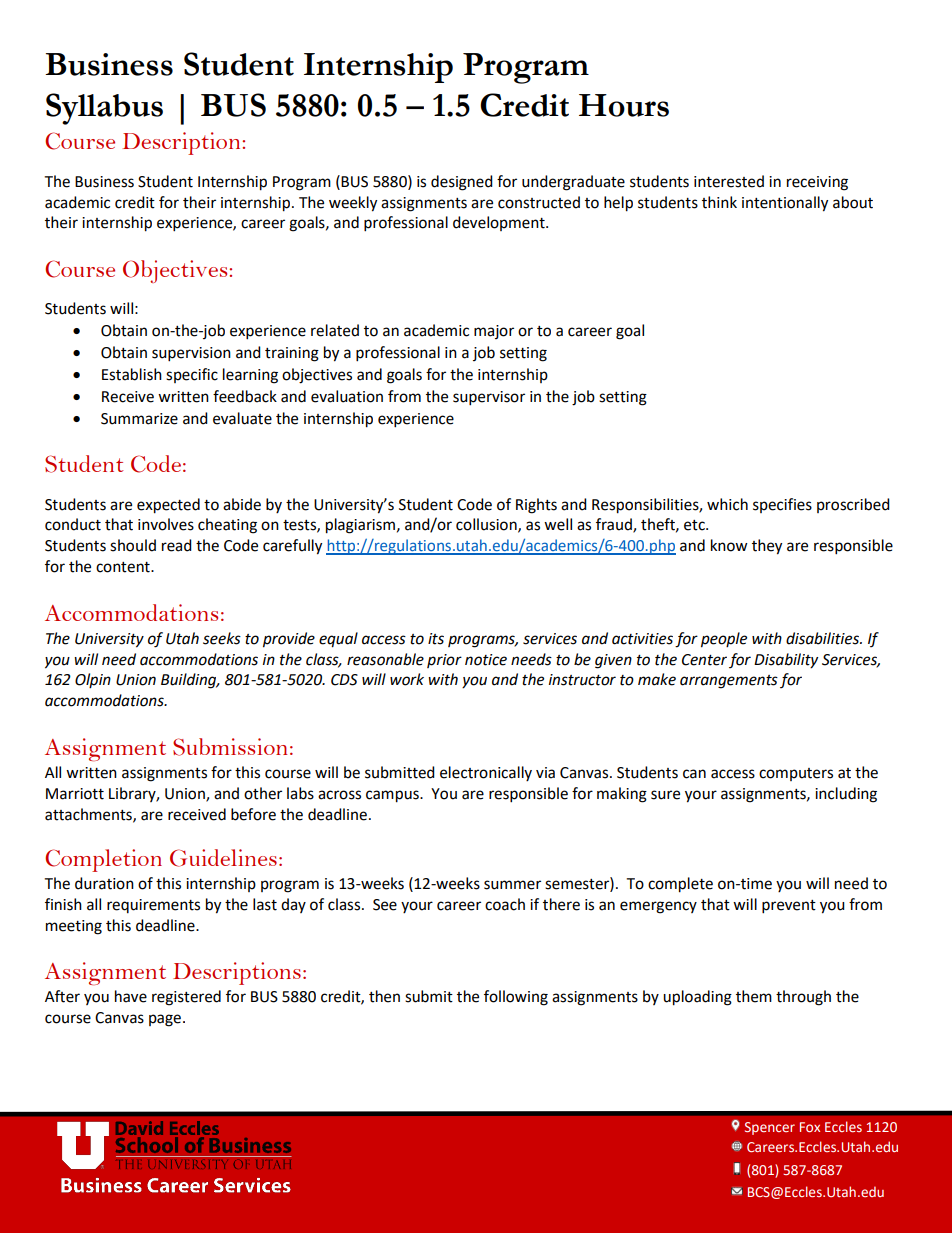 The width and height of the screenshot is (952, 1233). Describe the element at coordinates (727, 504) in the screenshot. I see `which` at that location.
